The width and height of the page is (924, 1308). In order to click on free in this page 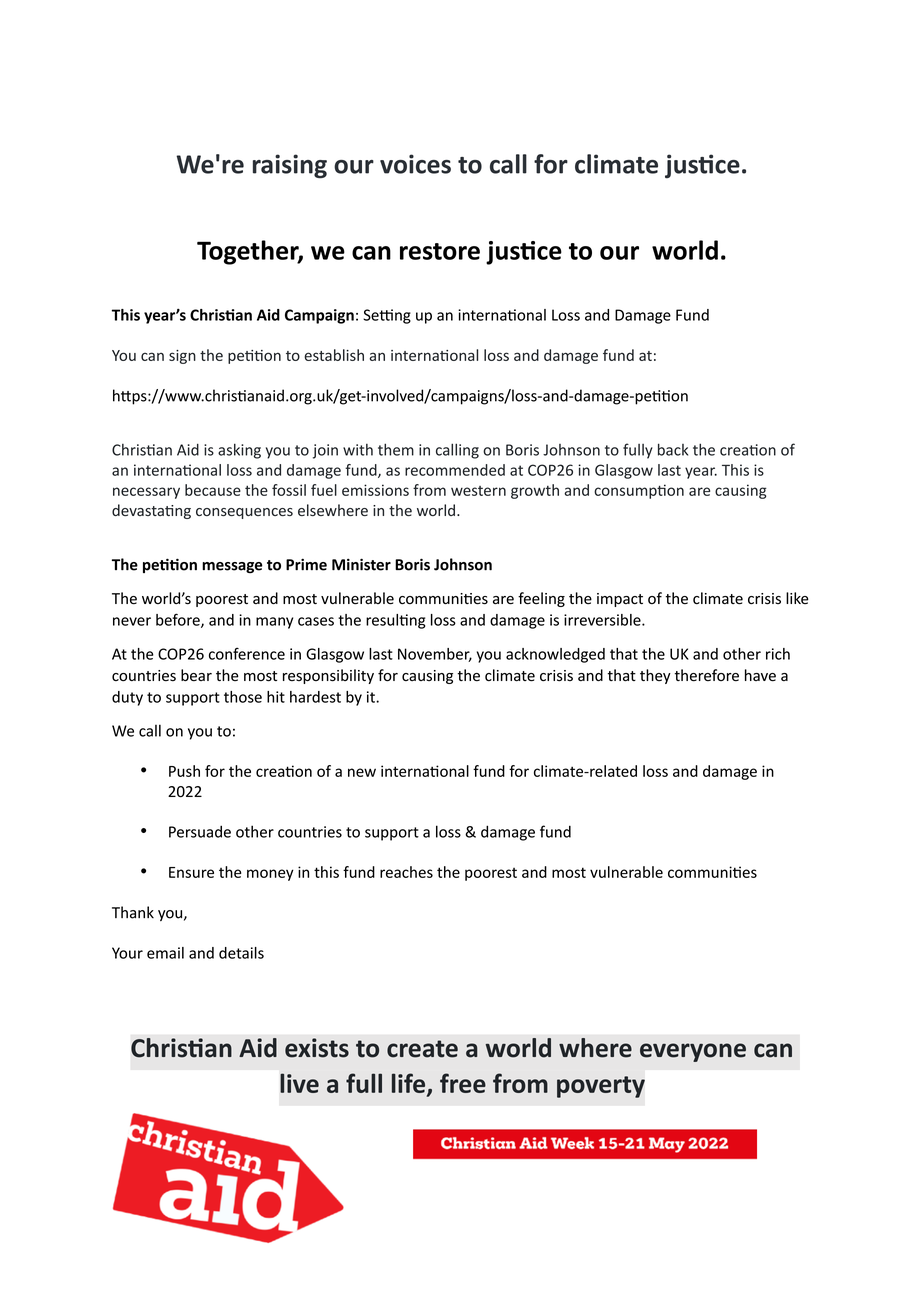, I will do `click(463, 1083)`.
